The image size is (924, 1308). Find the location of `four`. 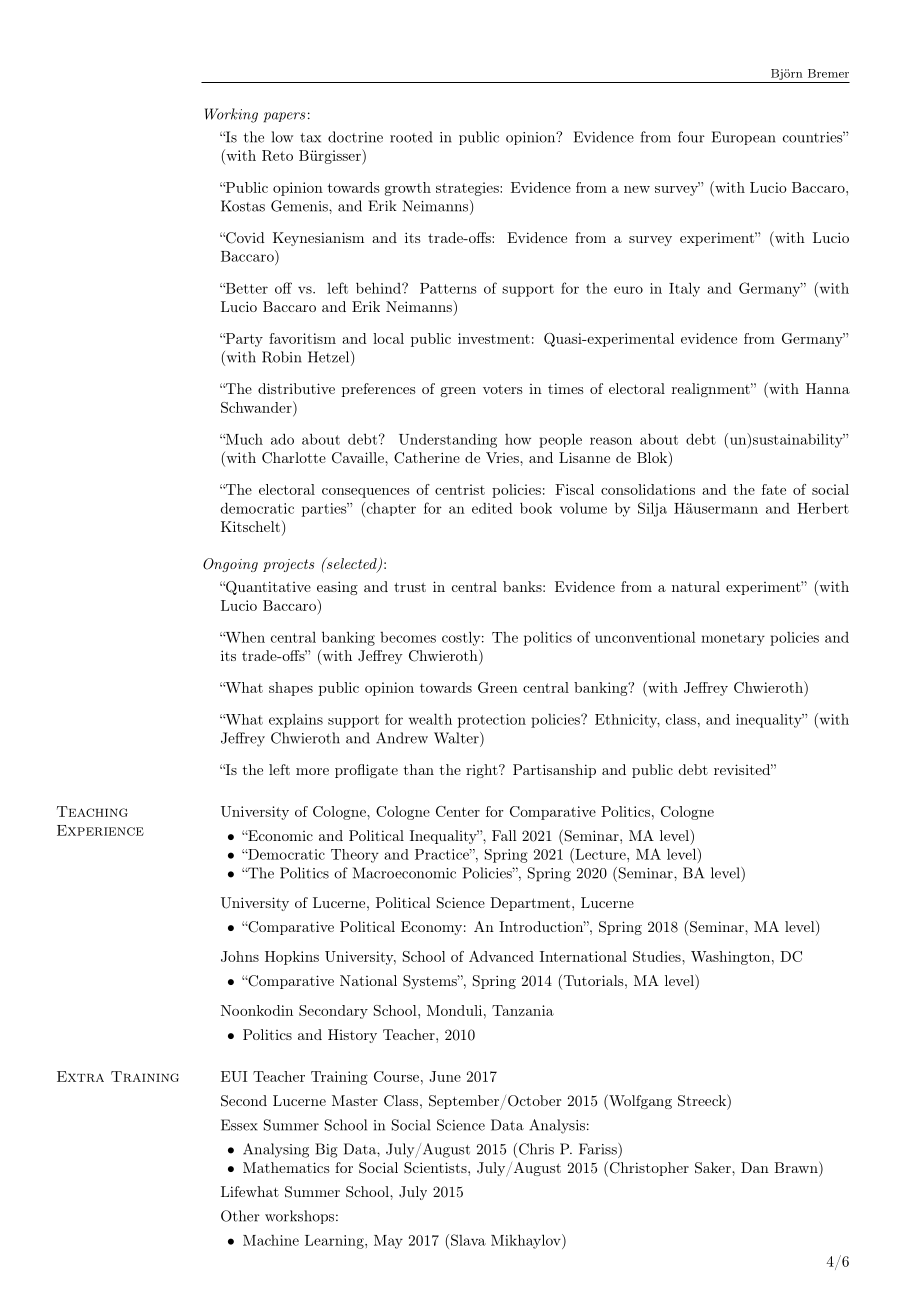

four is located at coordinates (691, 137).
